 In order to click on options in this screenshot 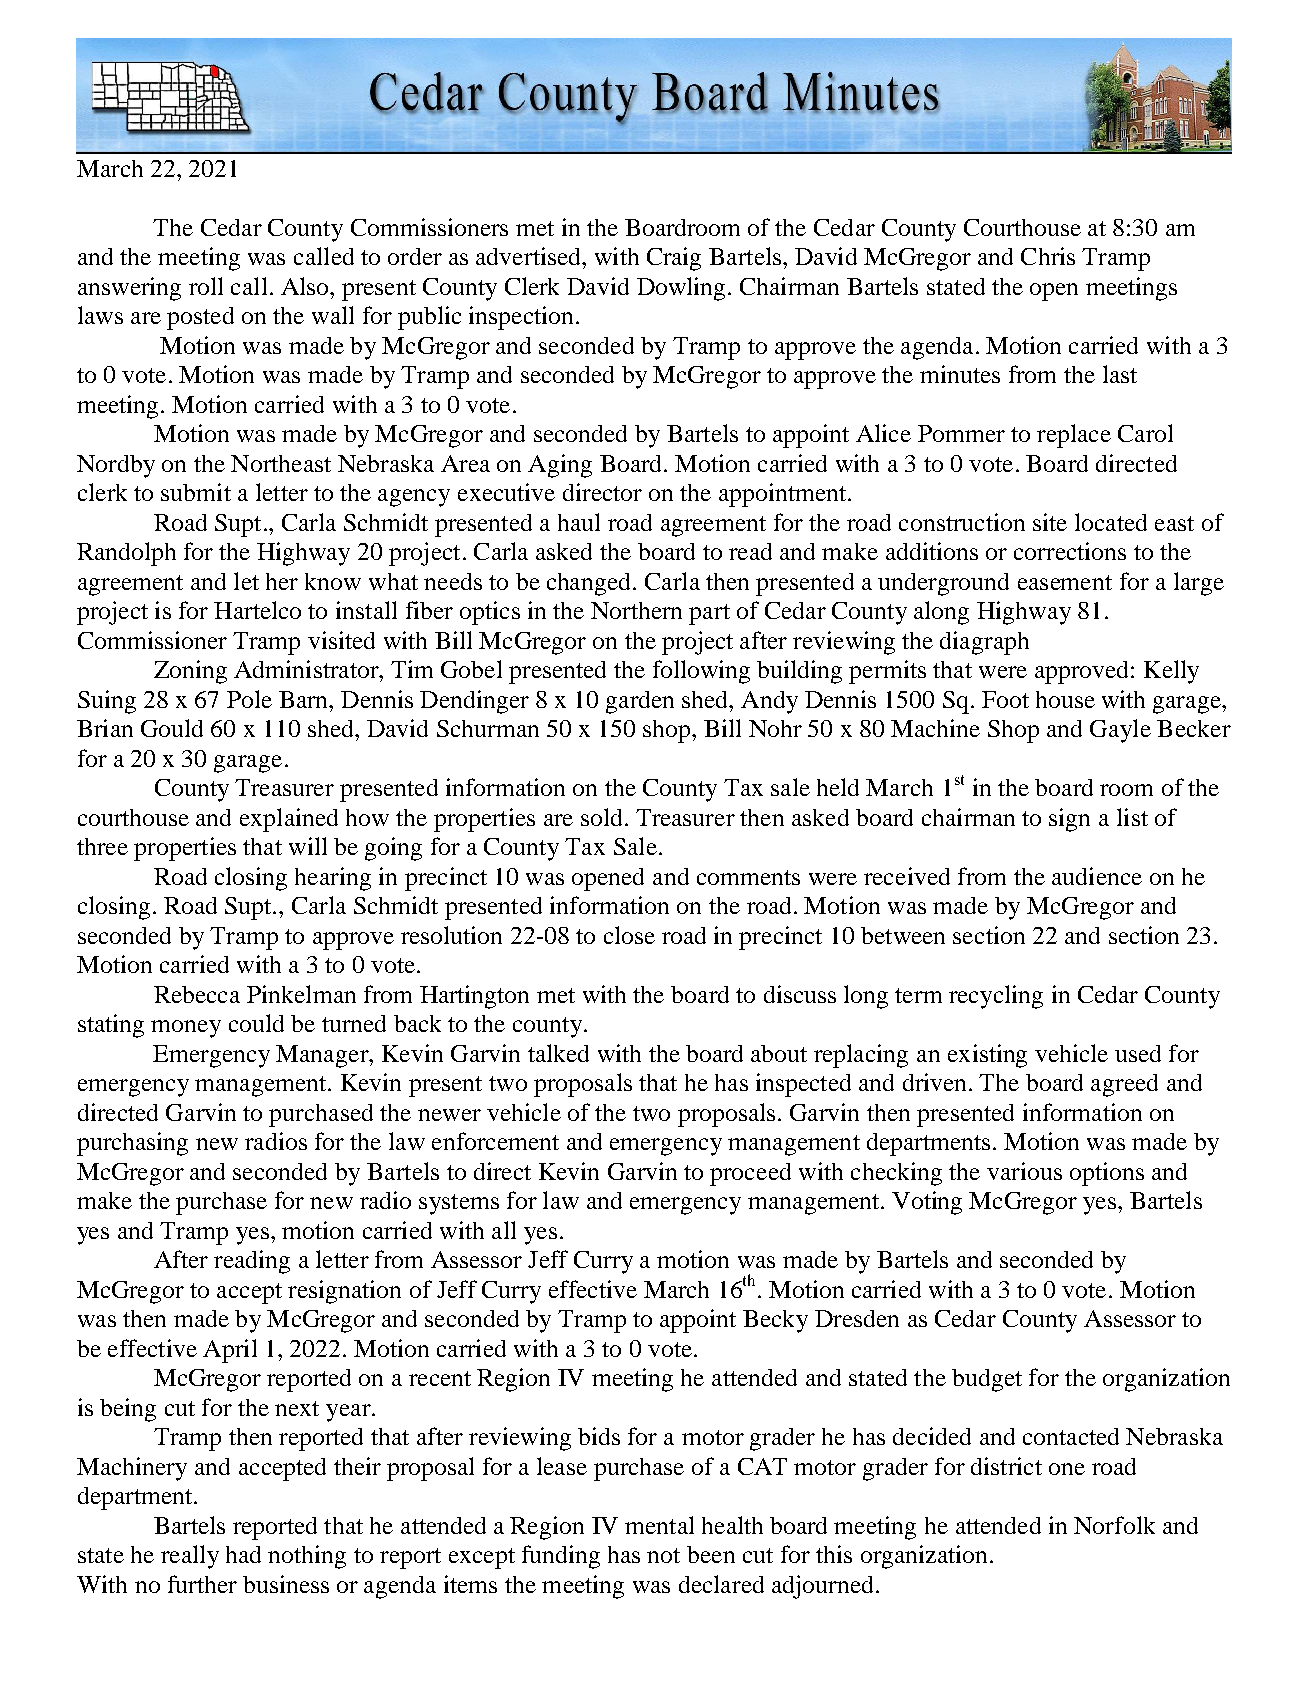, I will do `click(1107, 1174)`.
